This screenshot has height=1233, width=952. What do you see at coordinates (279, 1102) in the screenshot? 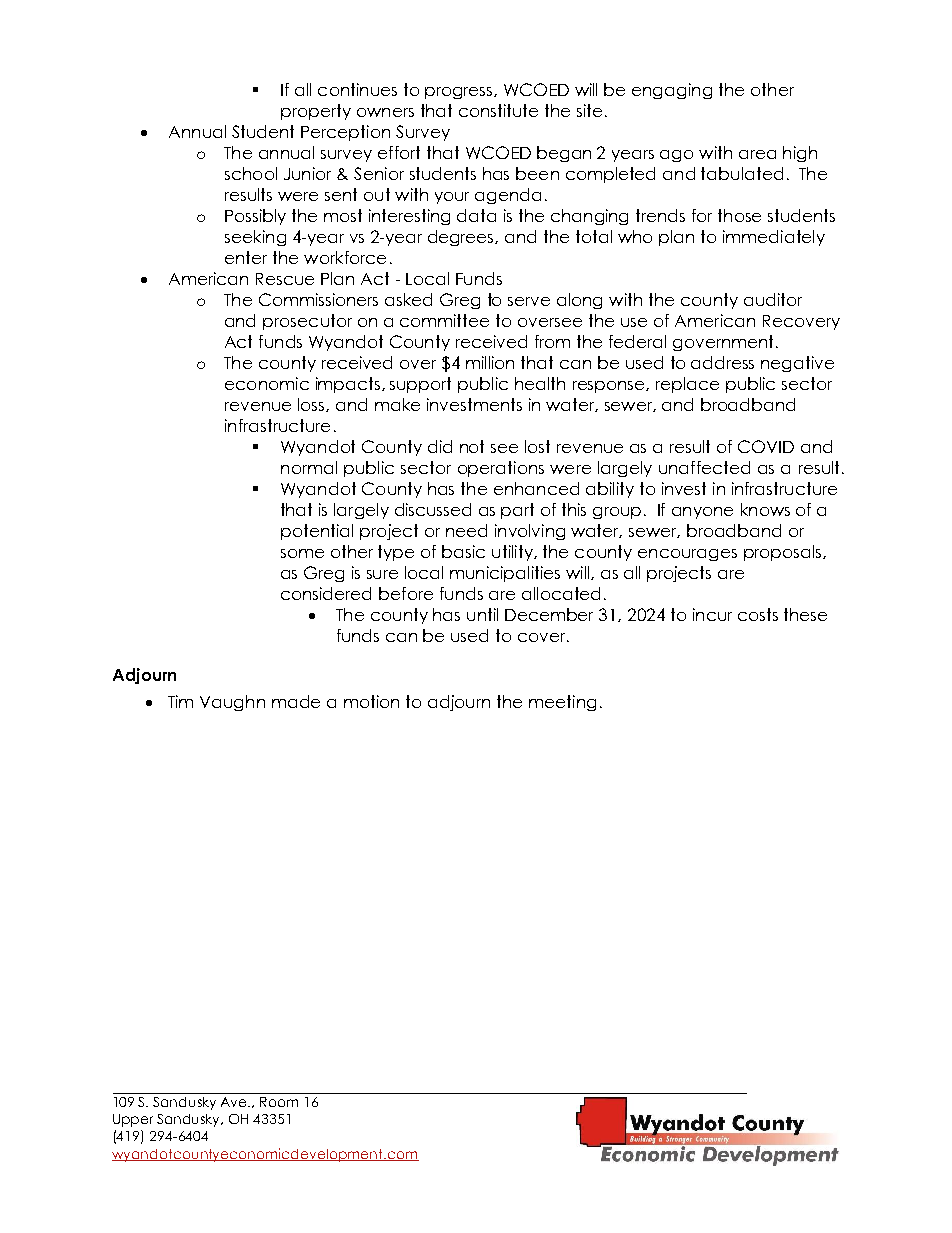
I see `Room` at bounding box center [279, 1102].
